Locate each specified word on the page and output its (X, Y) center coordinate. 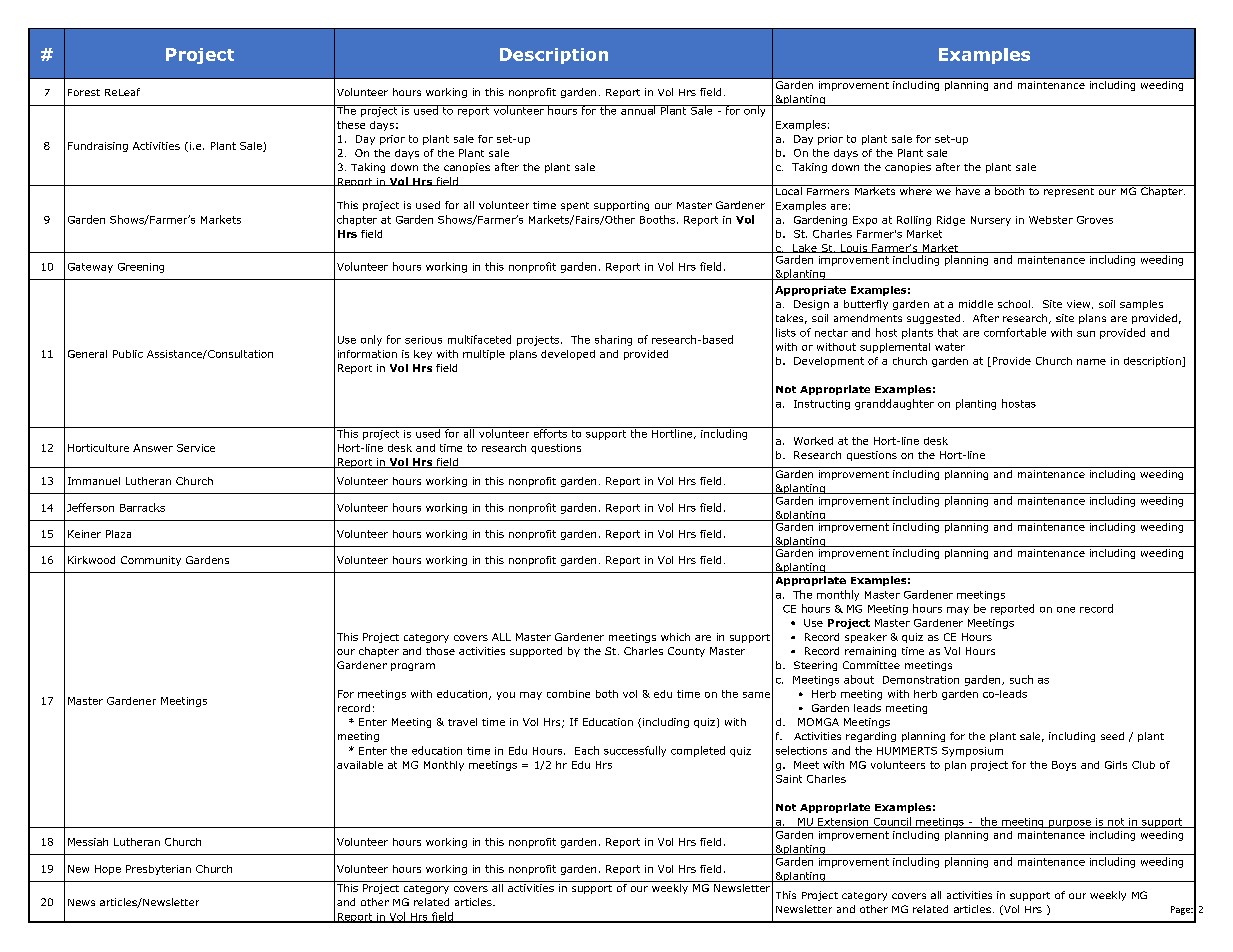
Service (196, 448)
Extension (843, 823)
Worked (813, 441)
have (968, 190)
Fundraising (98, 147)
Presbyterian (158, 870)
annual (638, 110)
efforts (550, 432)
